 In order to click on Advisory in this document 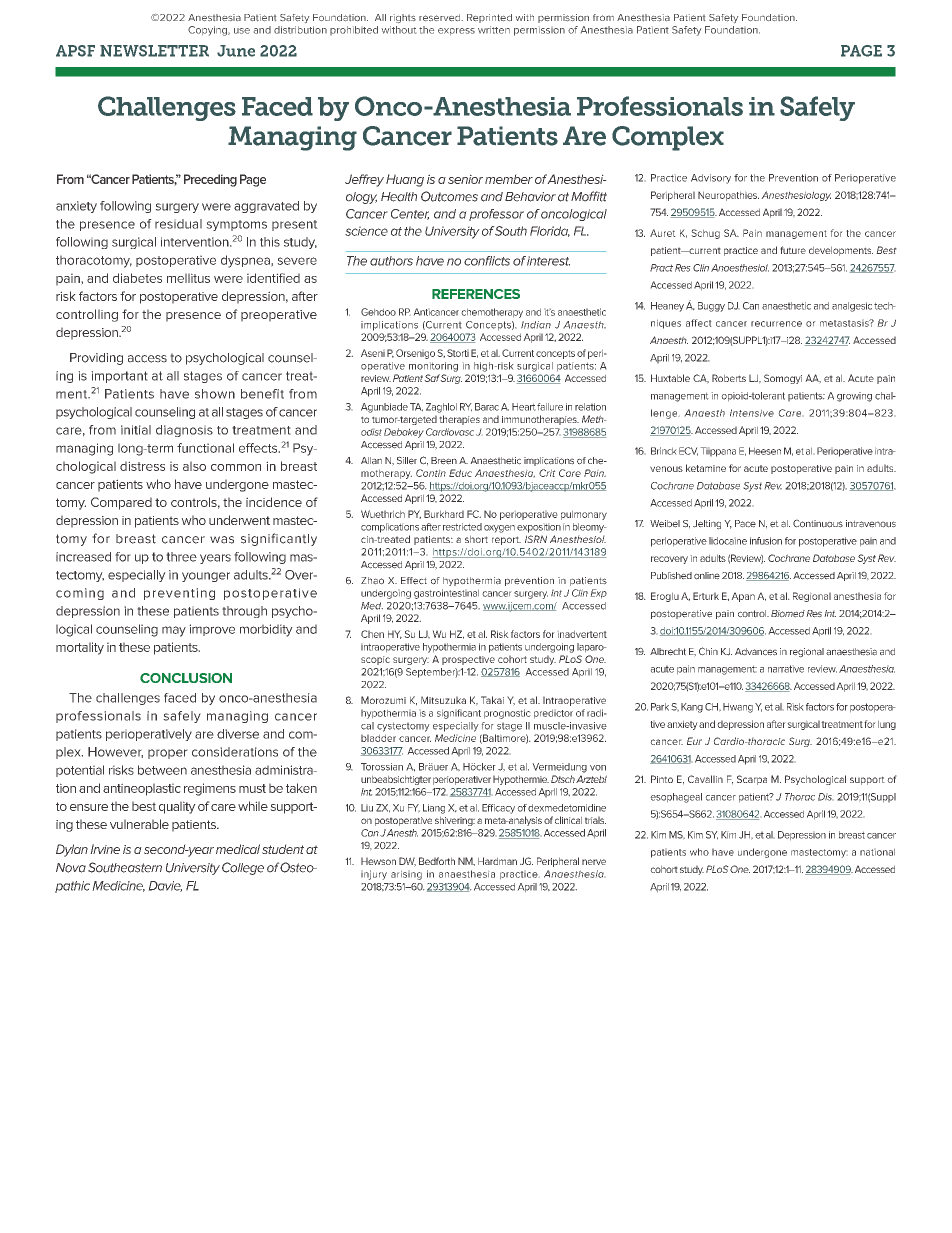, I will do `click(711, 179)`.
